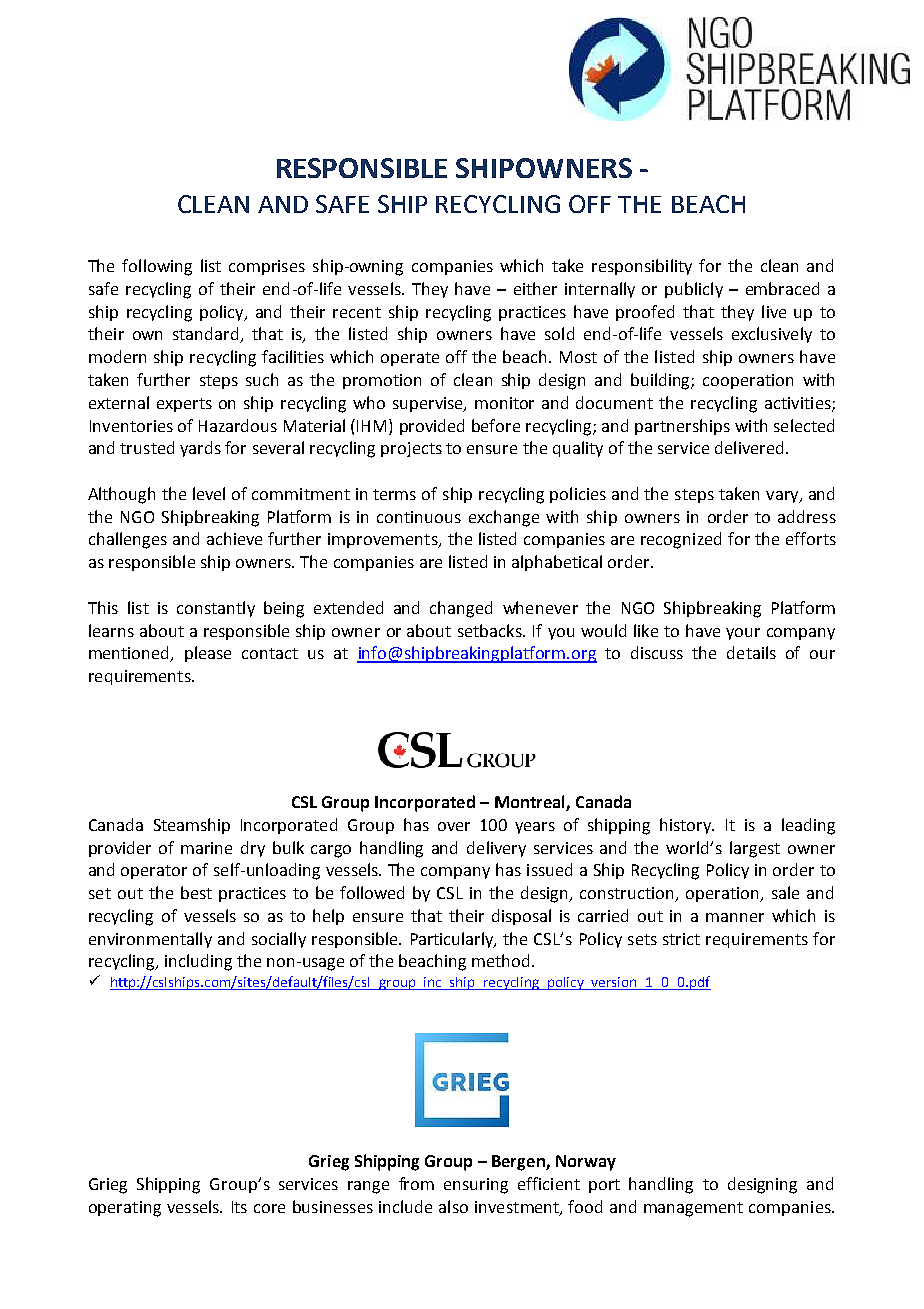 This screenshot has width=924, height=1309. Describe the element at coordinates (216, 609) in the screenshot. I see `constantly` at that location.
